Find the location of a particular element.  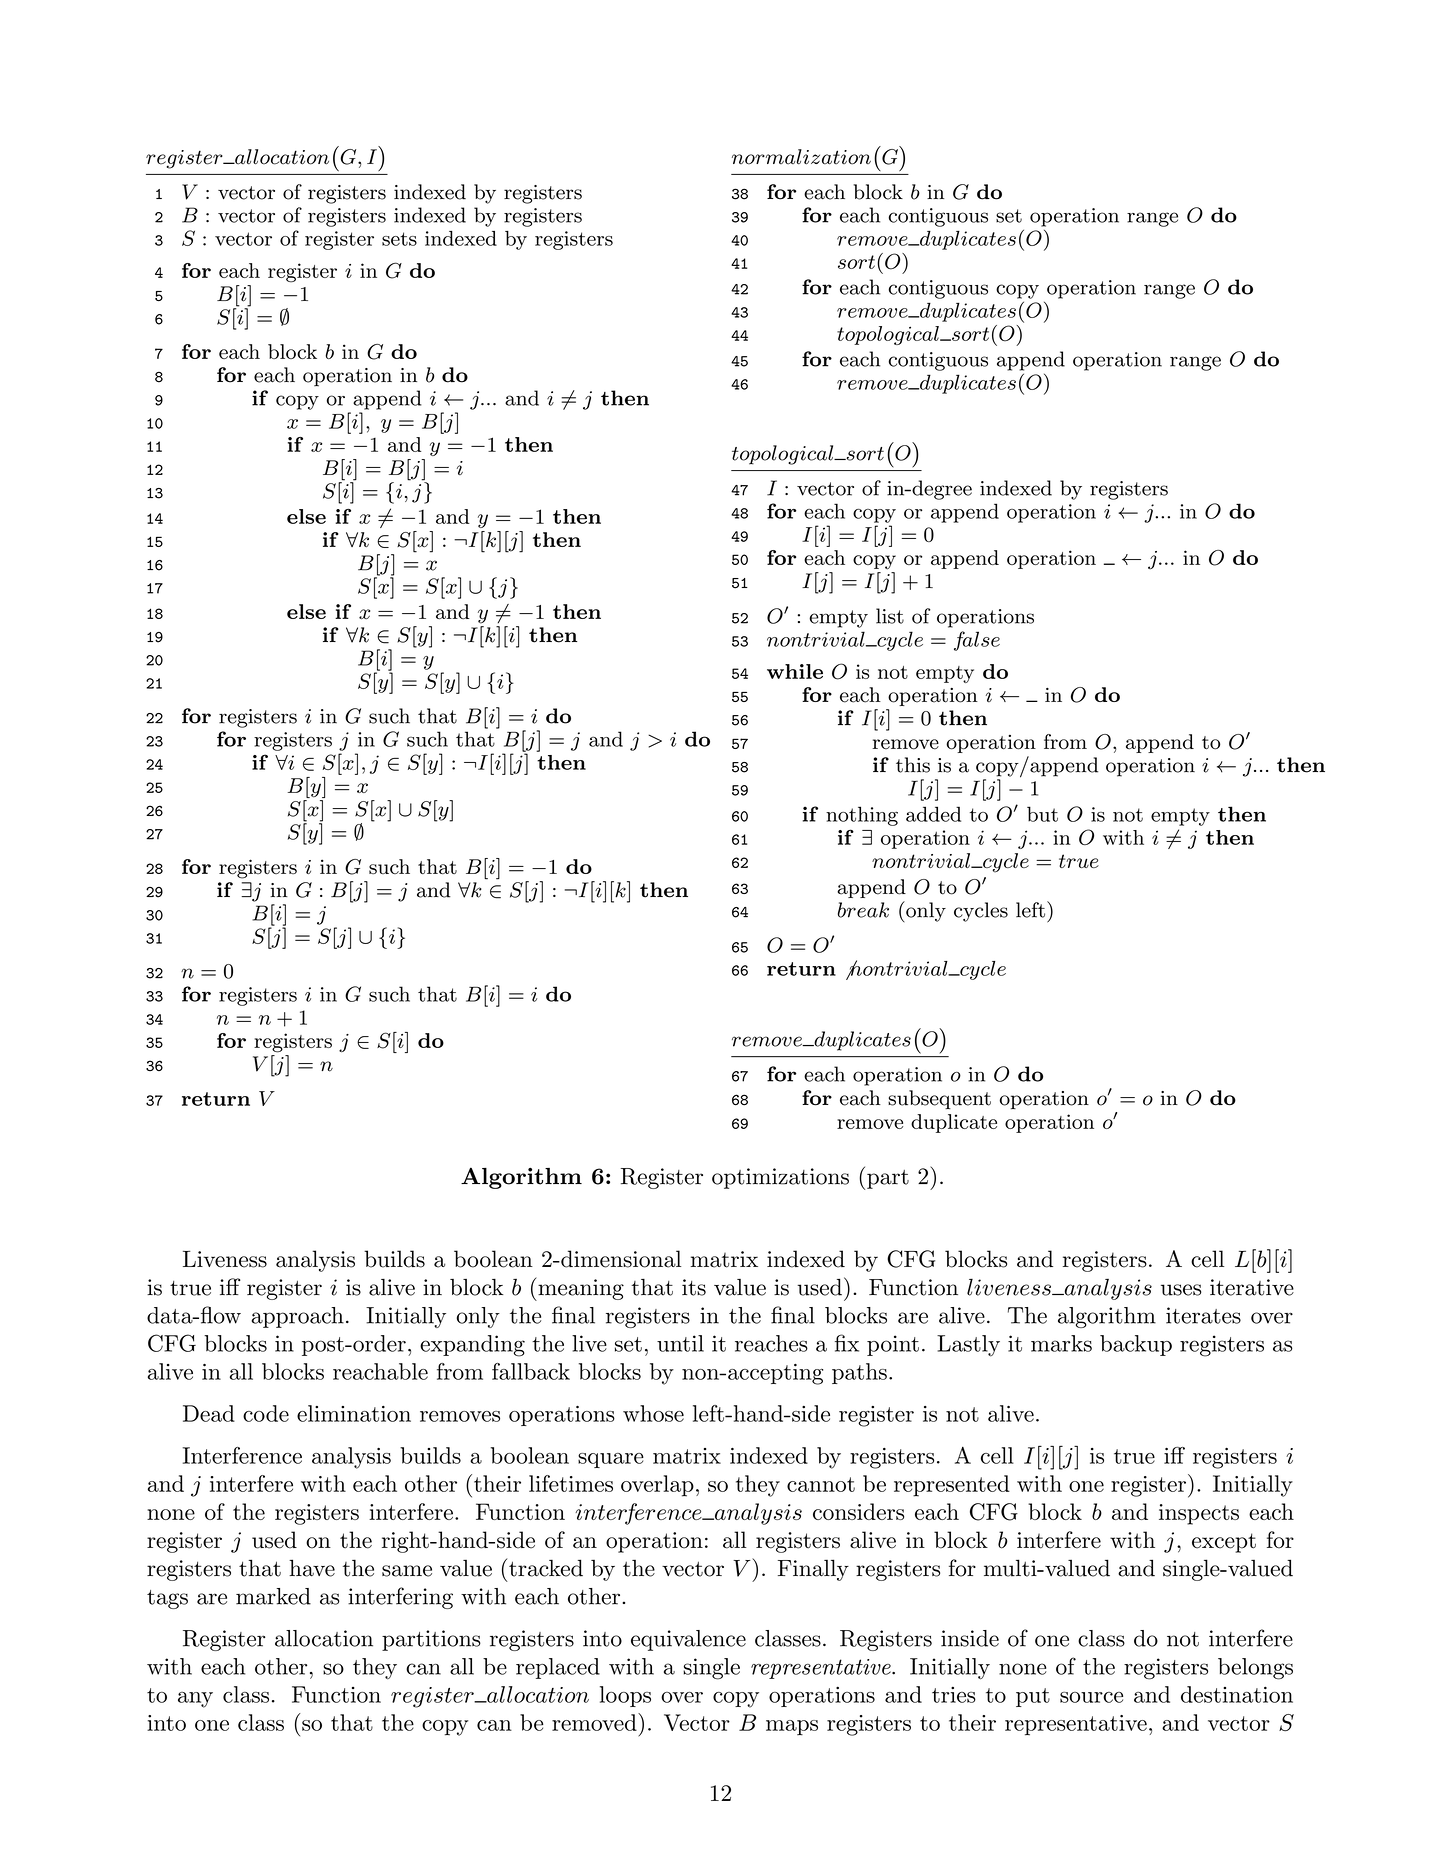

sets is located at coordinates (399, 239).
